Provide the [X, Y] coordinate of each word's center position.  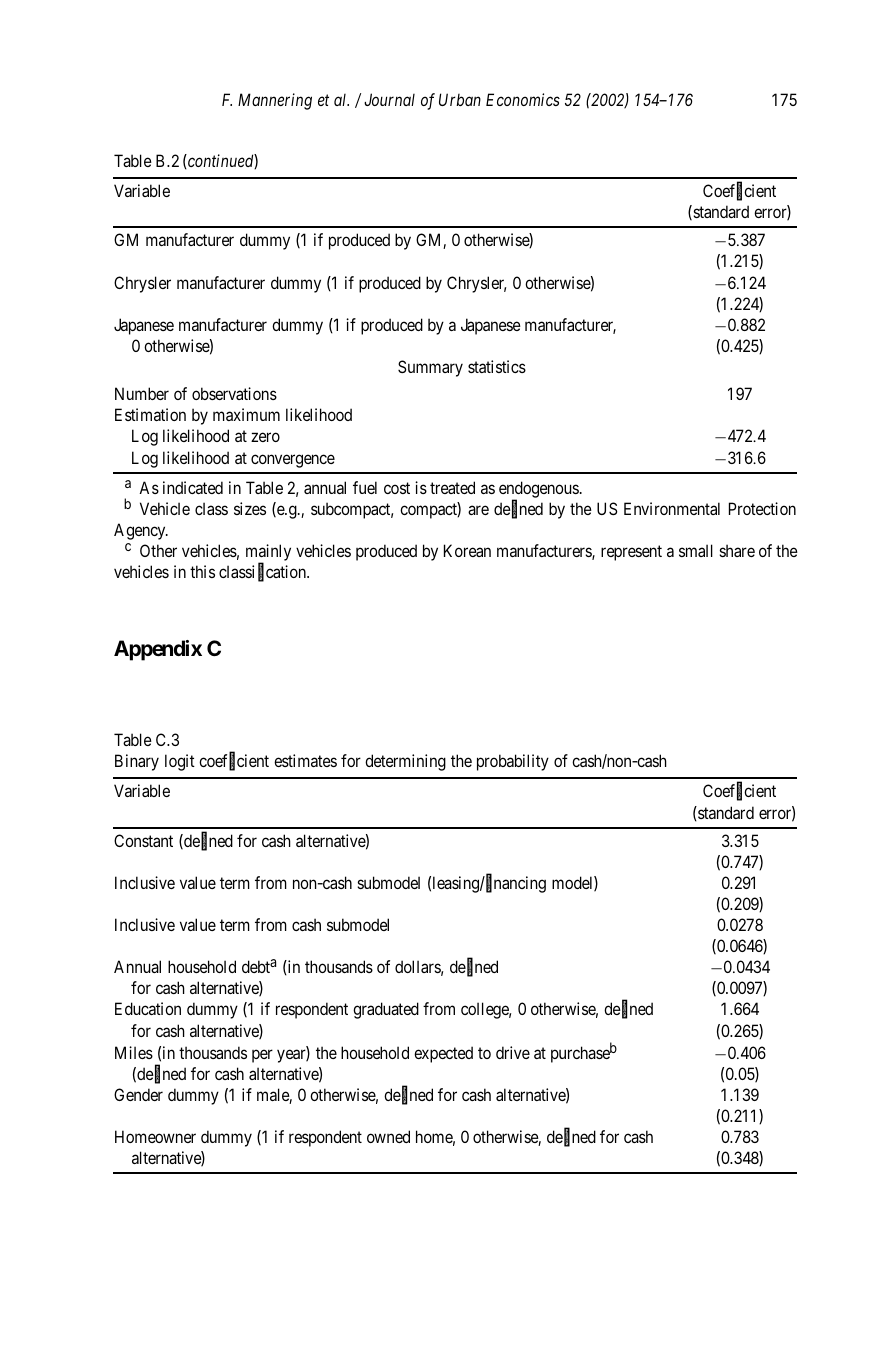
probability [513, 762]
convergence [293, 461]
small [696, 550]
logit [180, 762]
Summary [430, 368]
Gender [138, 1094]
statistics [497, 366]
